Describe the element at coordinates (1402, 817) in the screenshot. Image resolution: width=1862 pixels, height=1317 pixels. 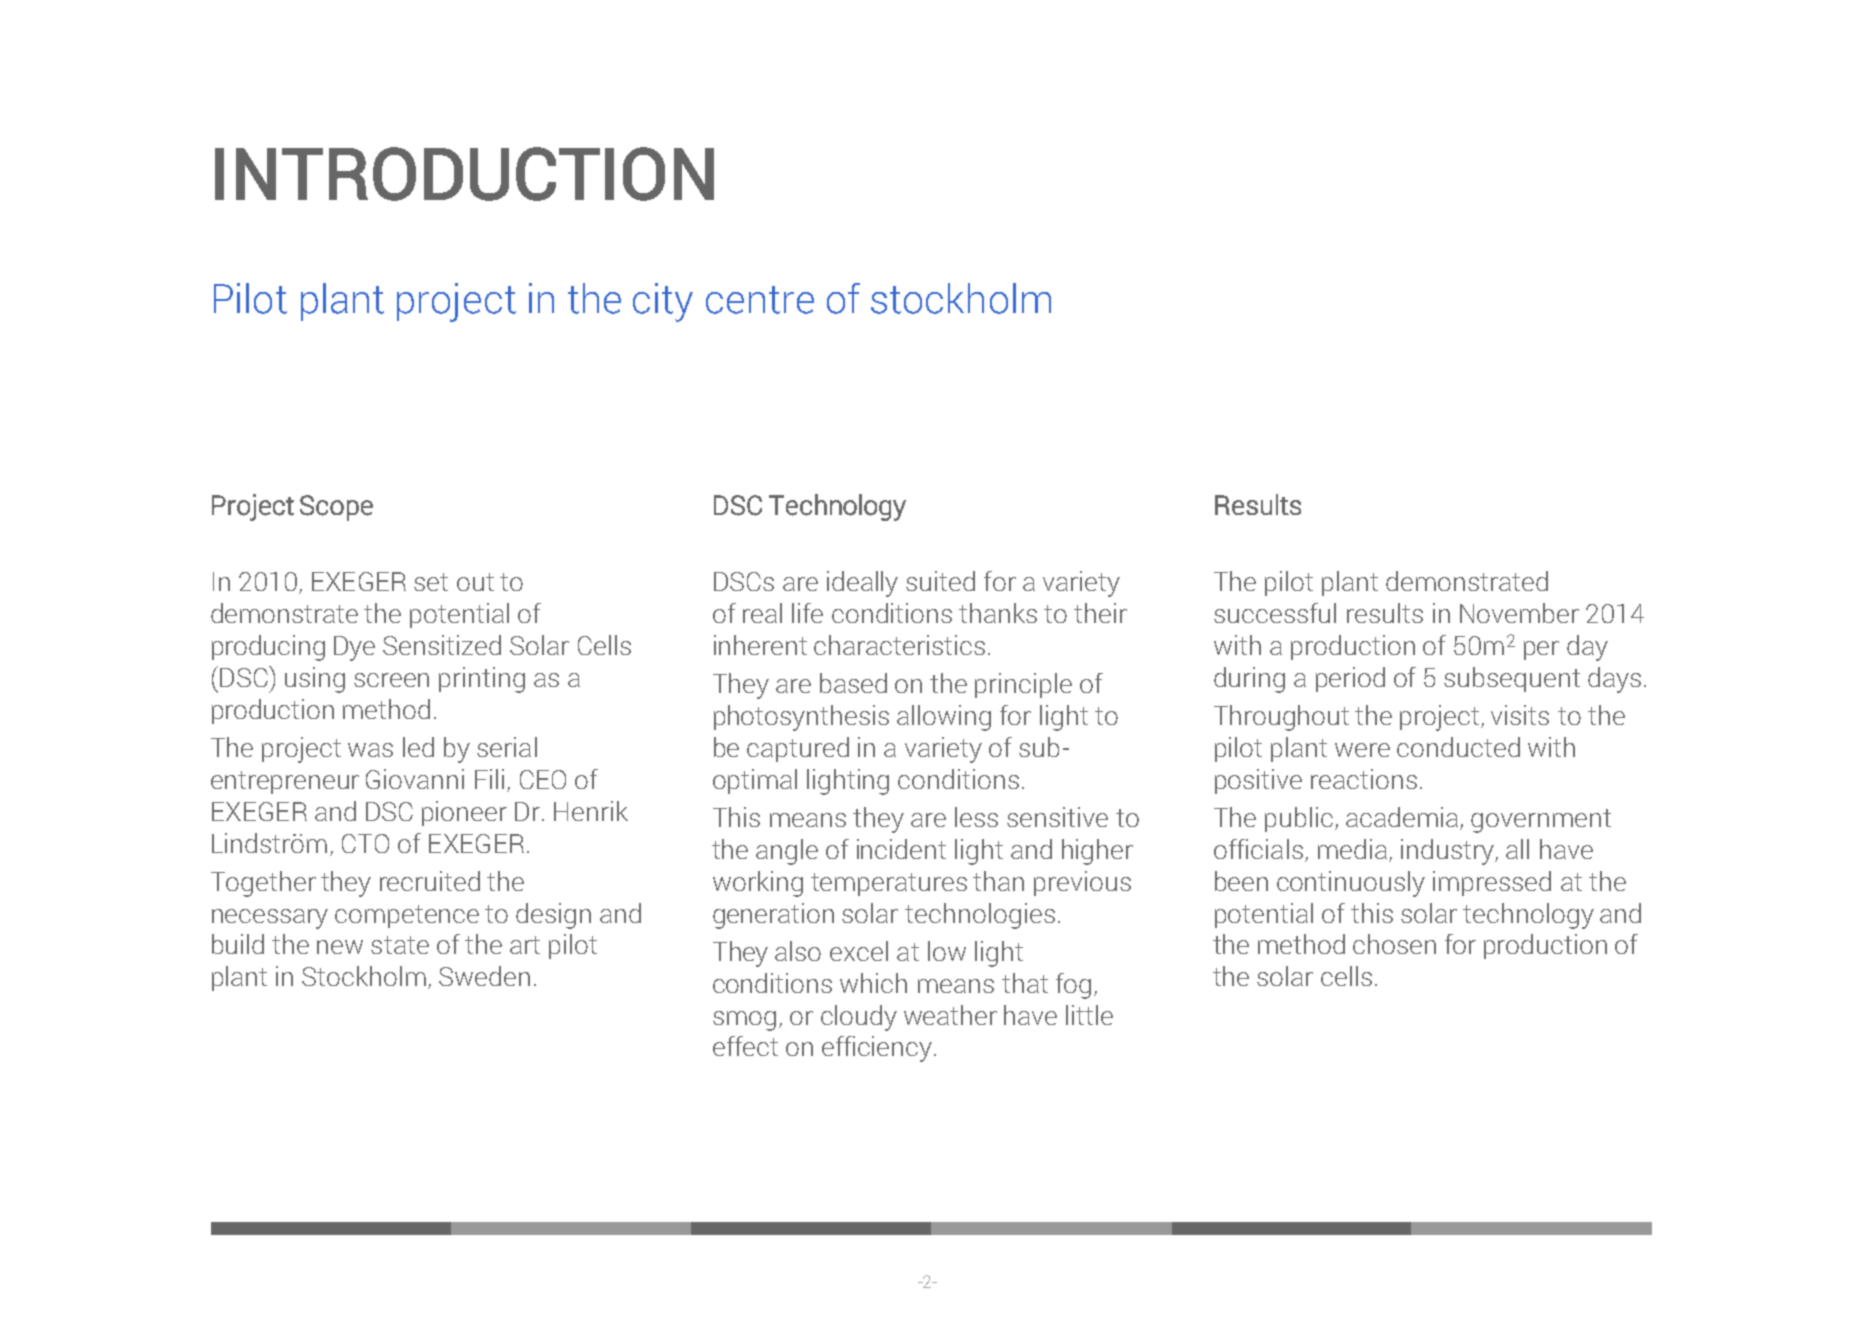
I see `academia` at that location.
